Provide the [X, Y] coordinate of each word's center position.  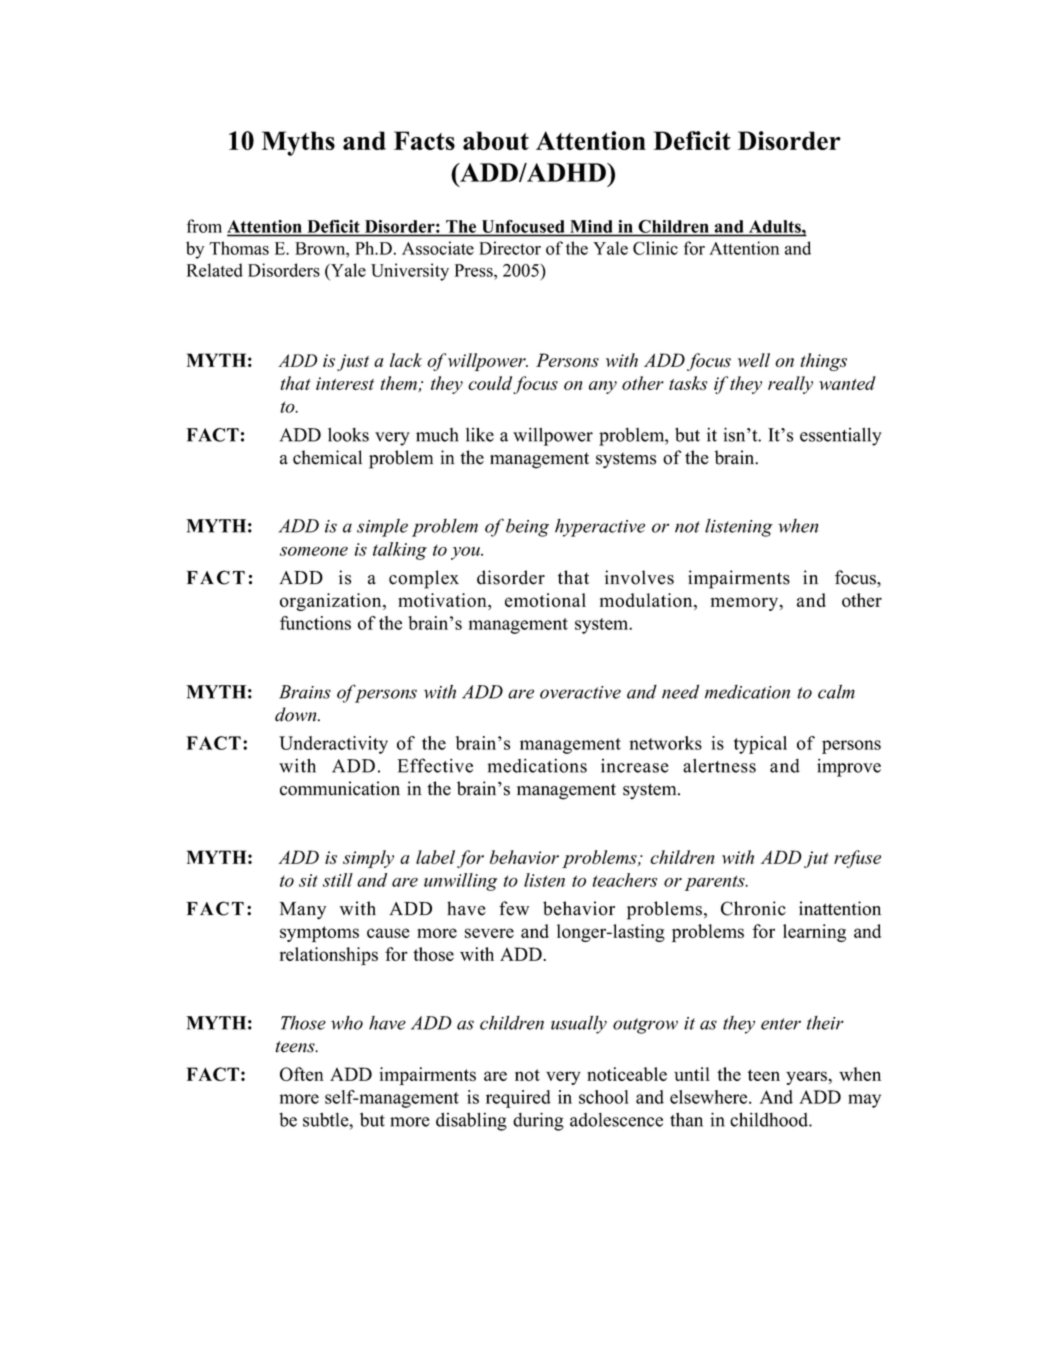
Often [302, 1074]
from [204, 226]
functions [315, 623]
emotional [545, 600]
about [496, 140]
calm [836, 691]
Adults [776, 226]
